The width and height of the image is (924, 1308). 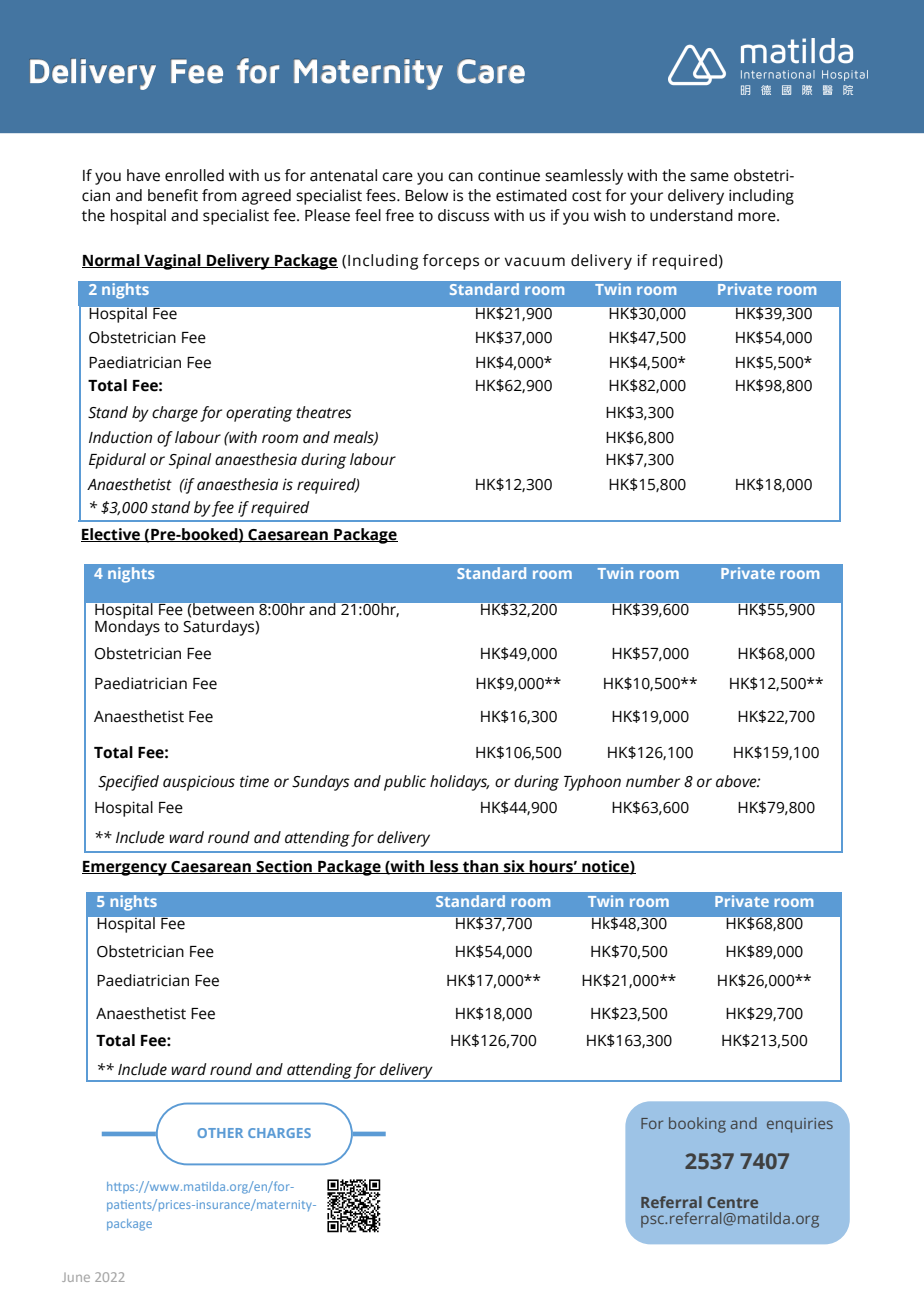 I want to click on same, so click(x=709, y=177).
